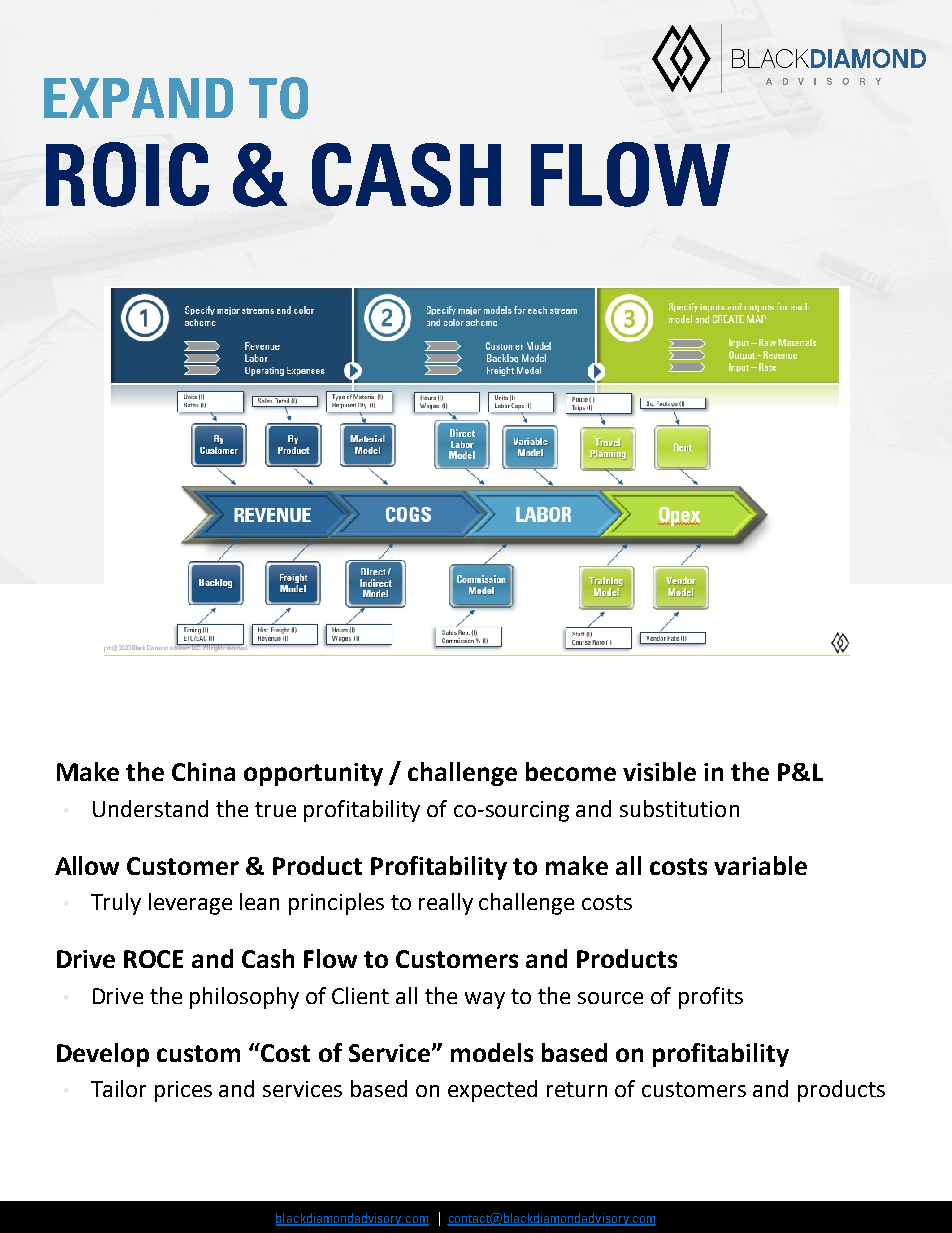  I want to click on true, so click(275, 809).
